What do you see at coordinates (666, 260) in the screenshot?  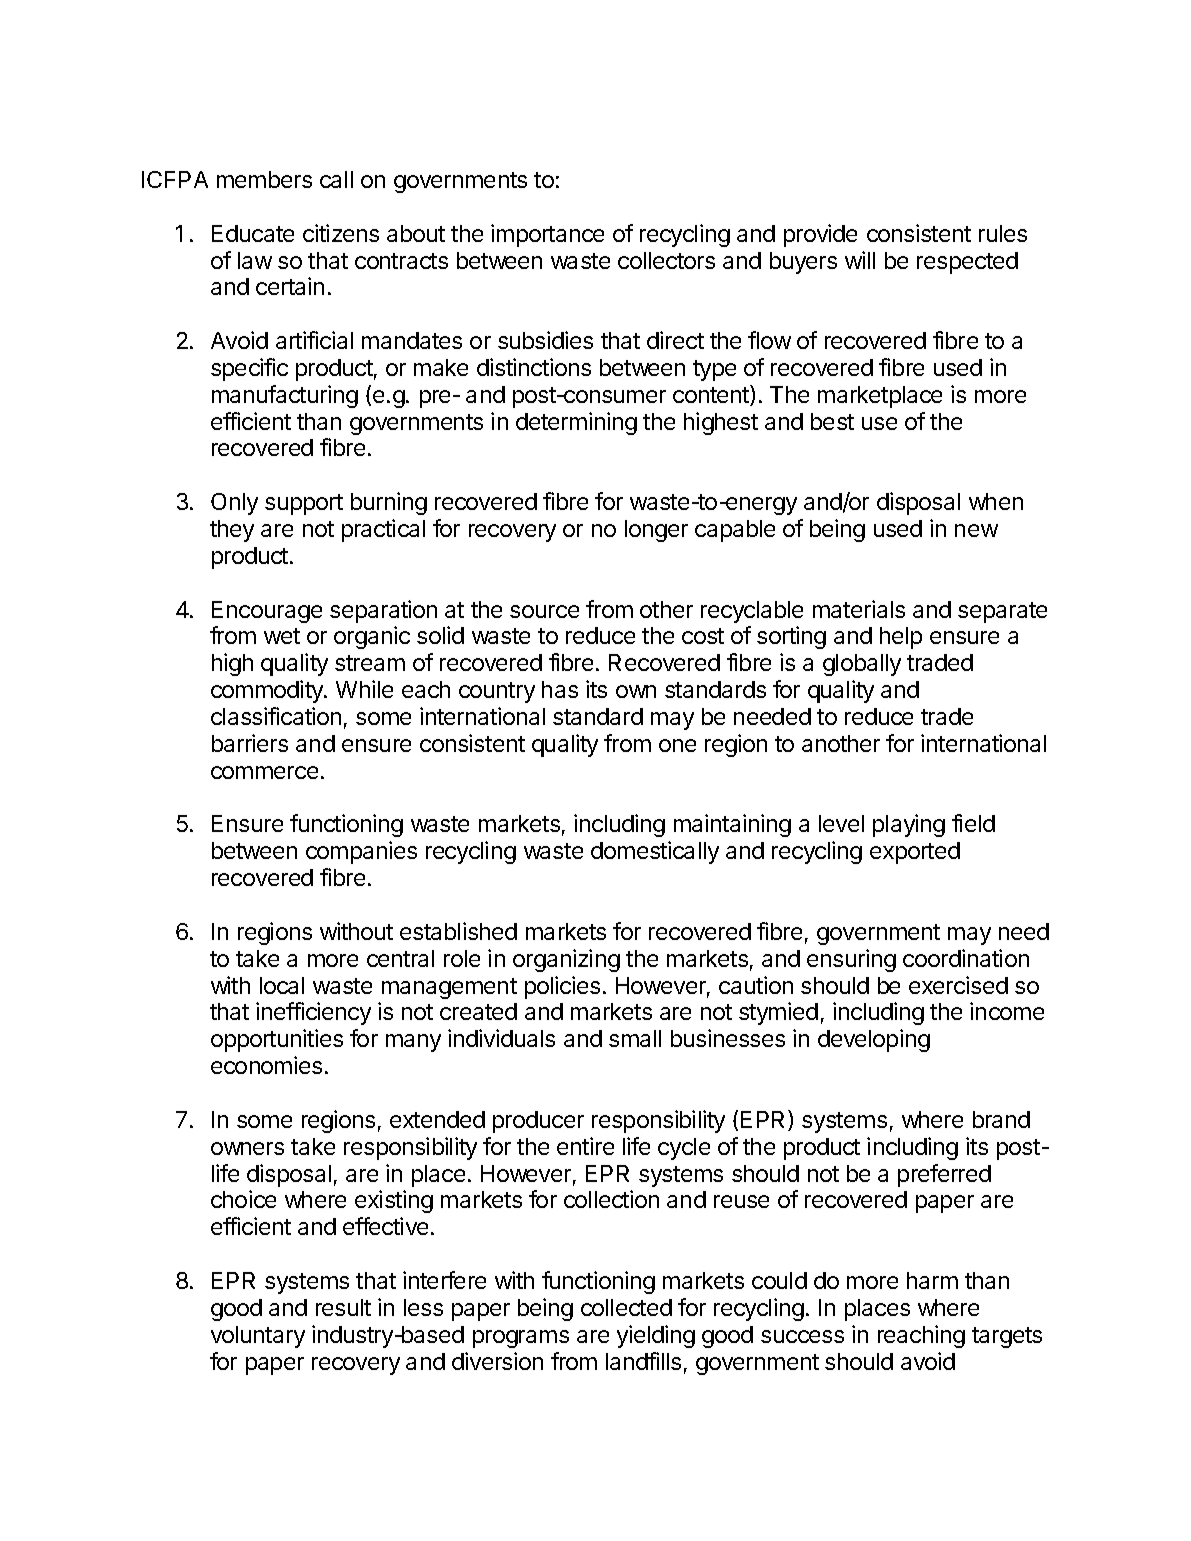 I see `collectors` at bounding box center [666, 260].
